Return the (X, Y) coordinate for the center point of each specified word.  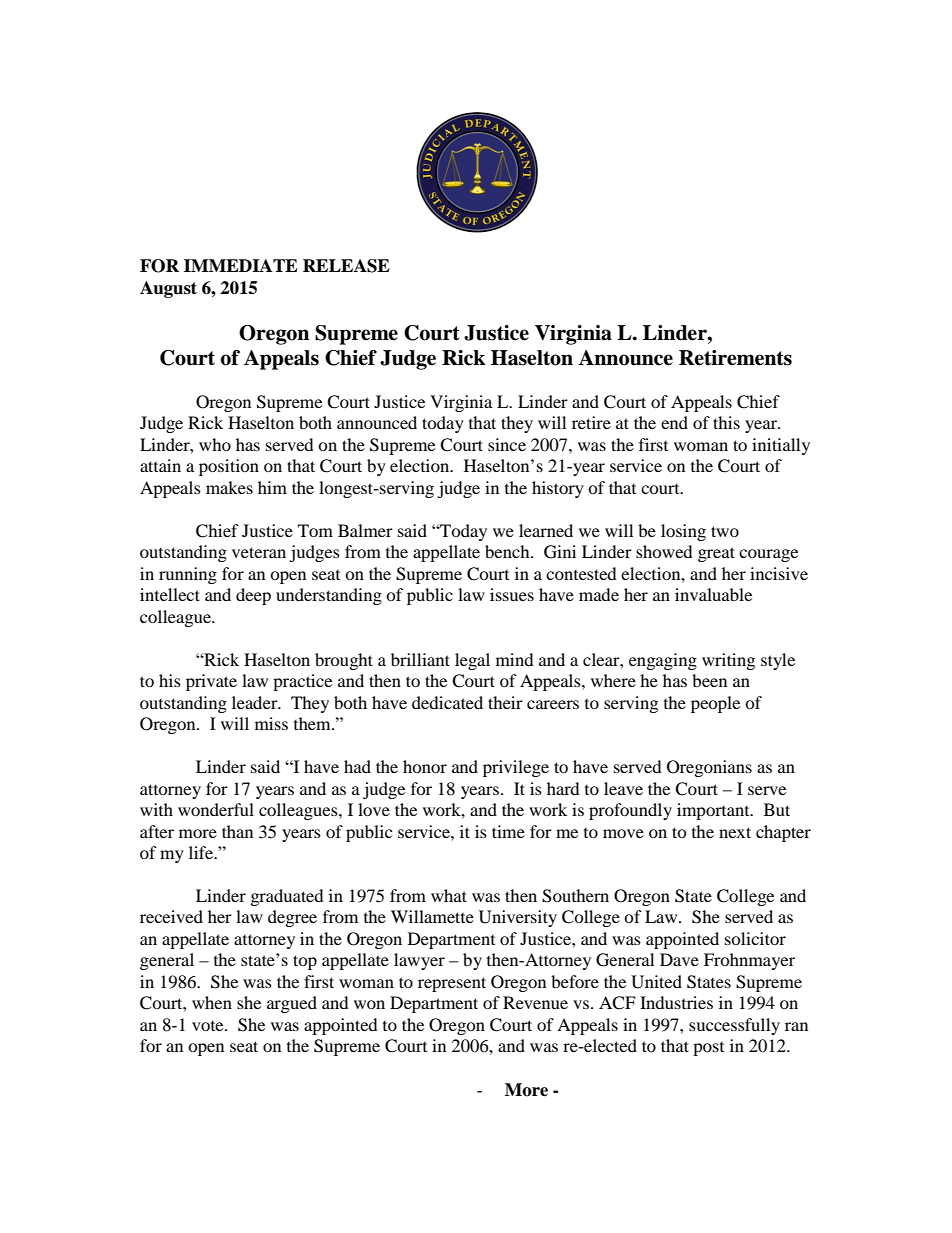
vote (209, 1026)
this (726, 422)
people (715, 704)
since (507, 444)
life (202, 852)
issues (512, 594)
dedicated (447, 702)
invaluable (713, 594)
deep (253, 596)
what (449, 895)
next (735, 832)
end (674, 422)
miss (271, 723)
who (215, 444)
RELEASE (346, 266)
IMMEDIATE (241, 265)
